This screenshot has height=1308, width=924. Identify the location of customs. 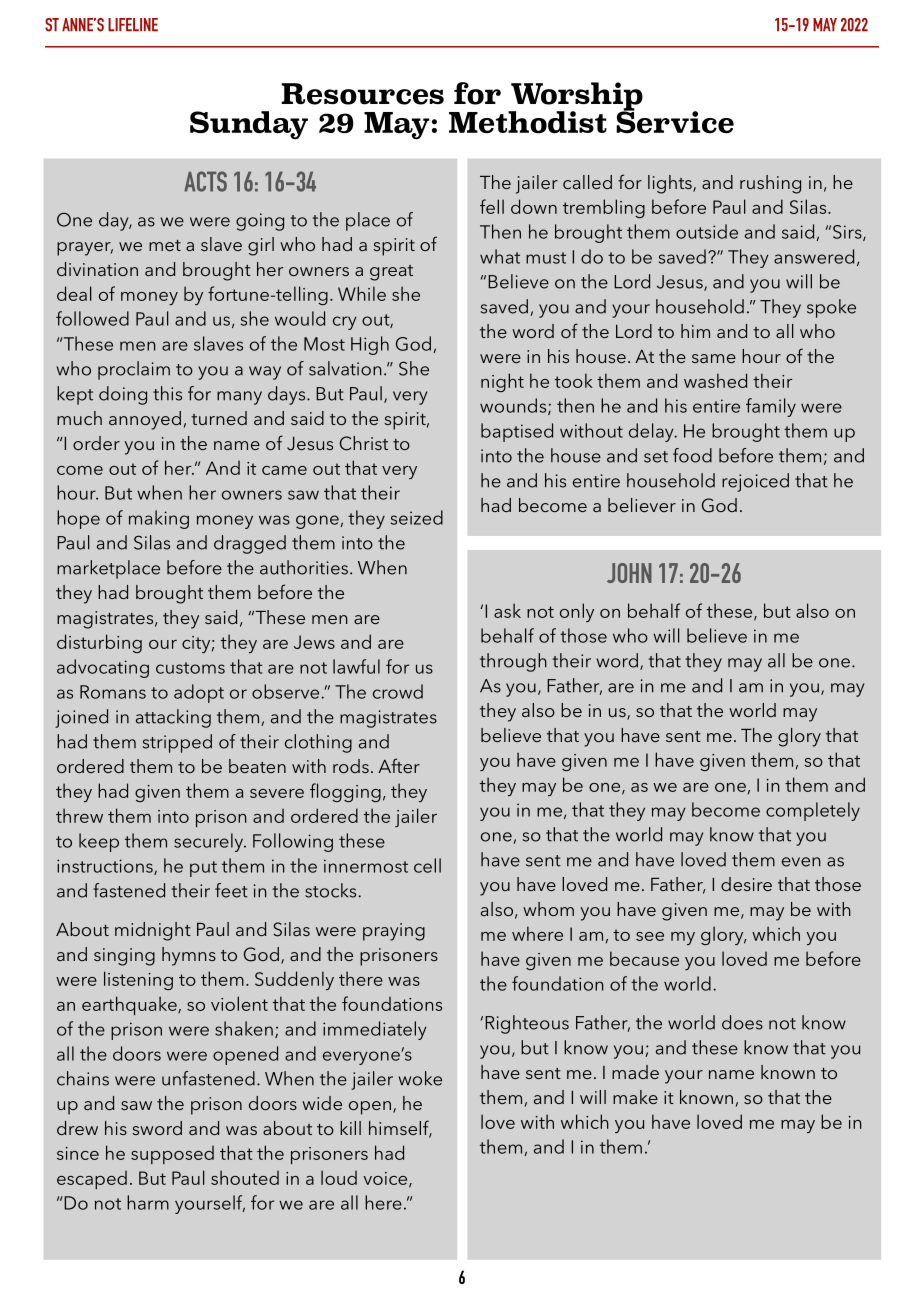
(190, 668).
